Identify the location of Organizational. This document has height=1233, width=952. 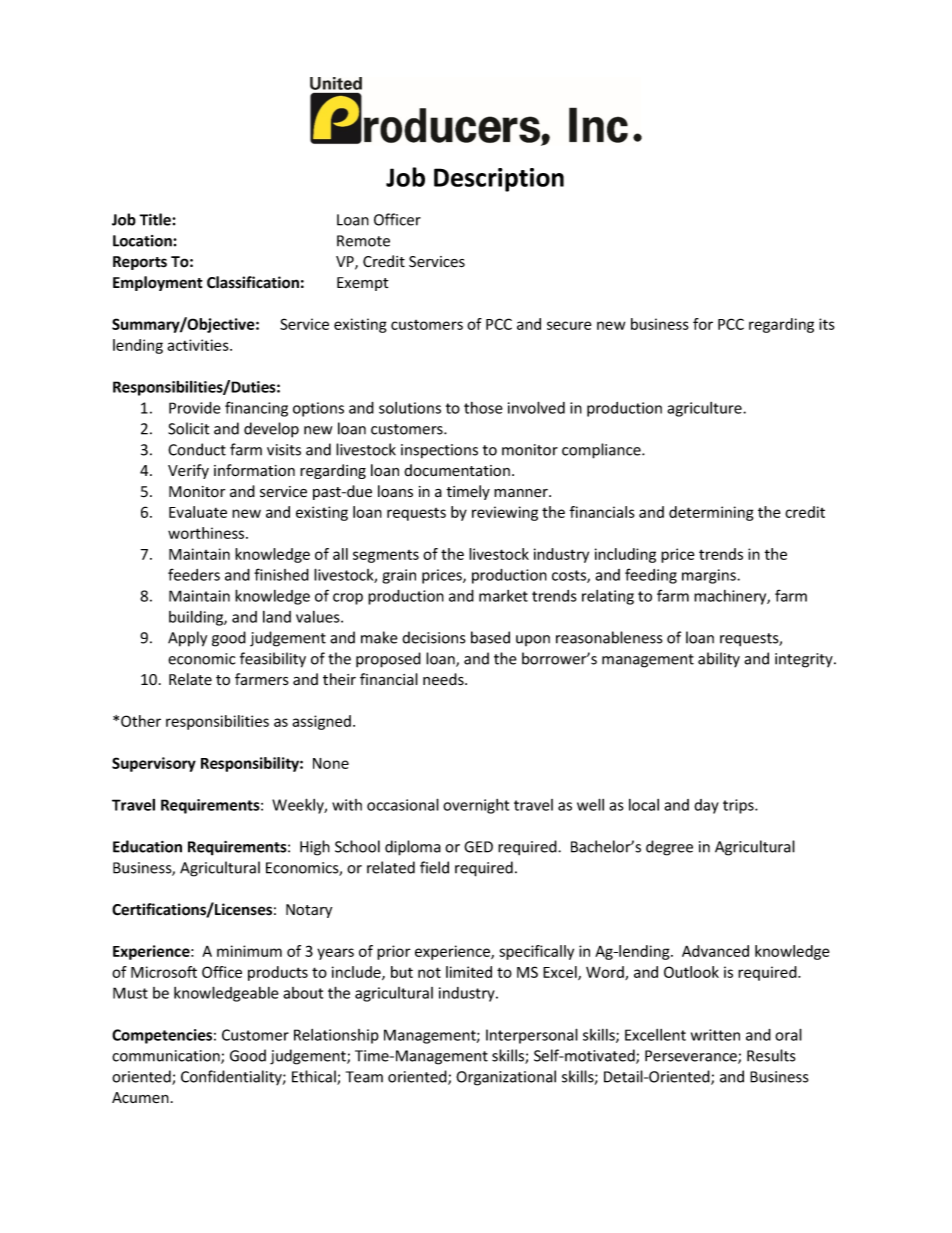
(506, 1078).
